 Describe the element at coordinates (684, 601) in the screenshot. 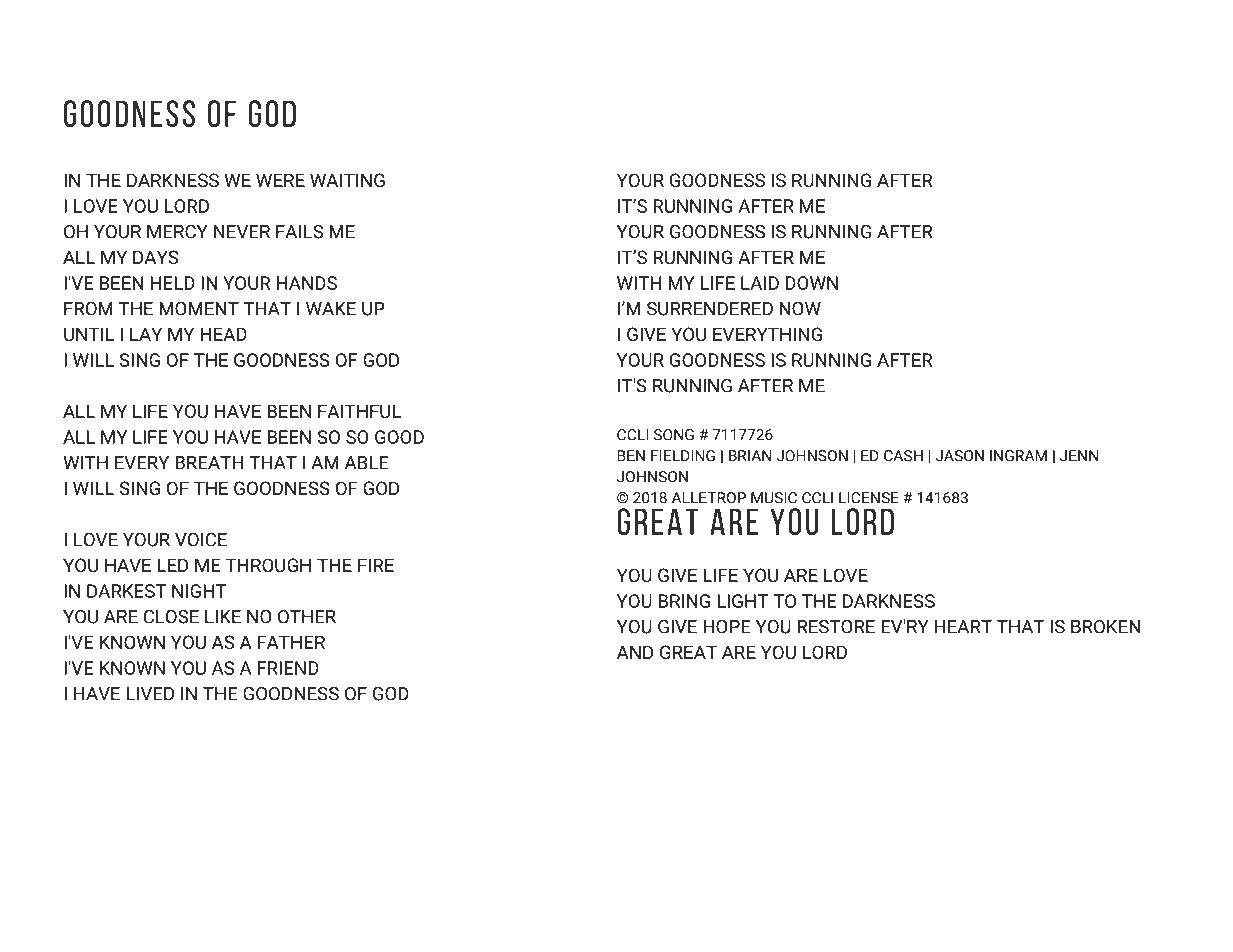

I see `BRING` at that location.
